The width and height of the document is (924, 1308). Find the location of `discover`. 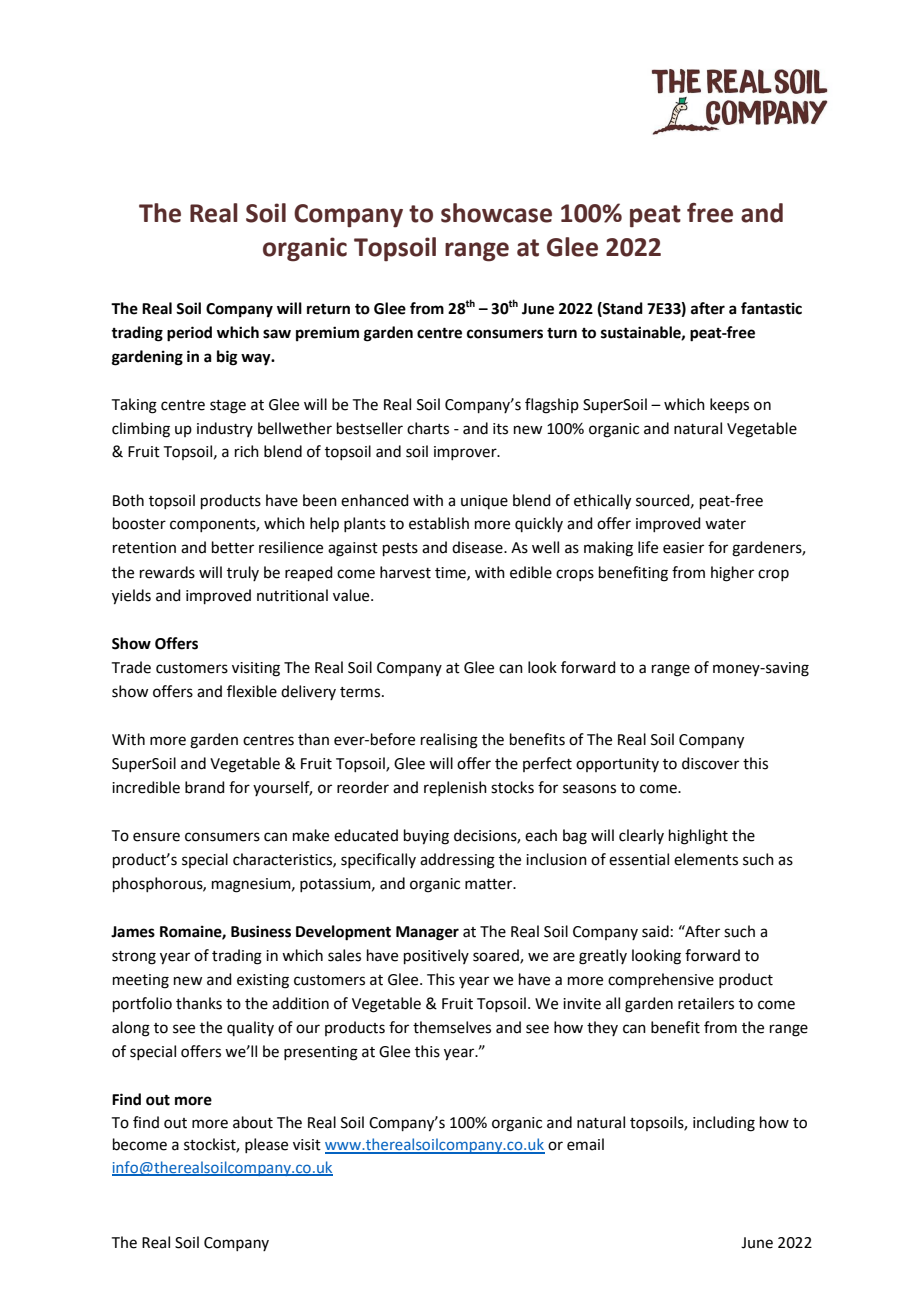

discover is located at coordinates (710, 763).
